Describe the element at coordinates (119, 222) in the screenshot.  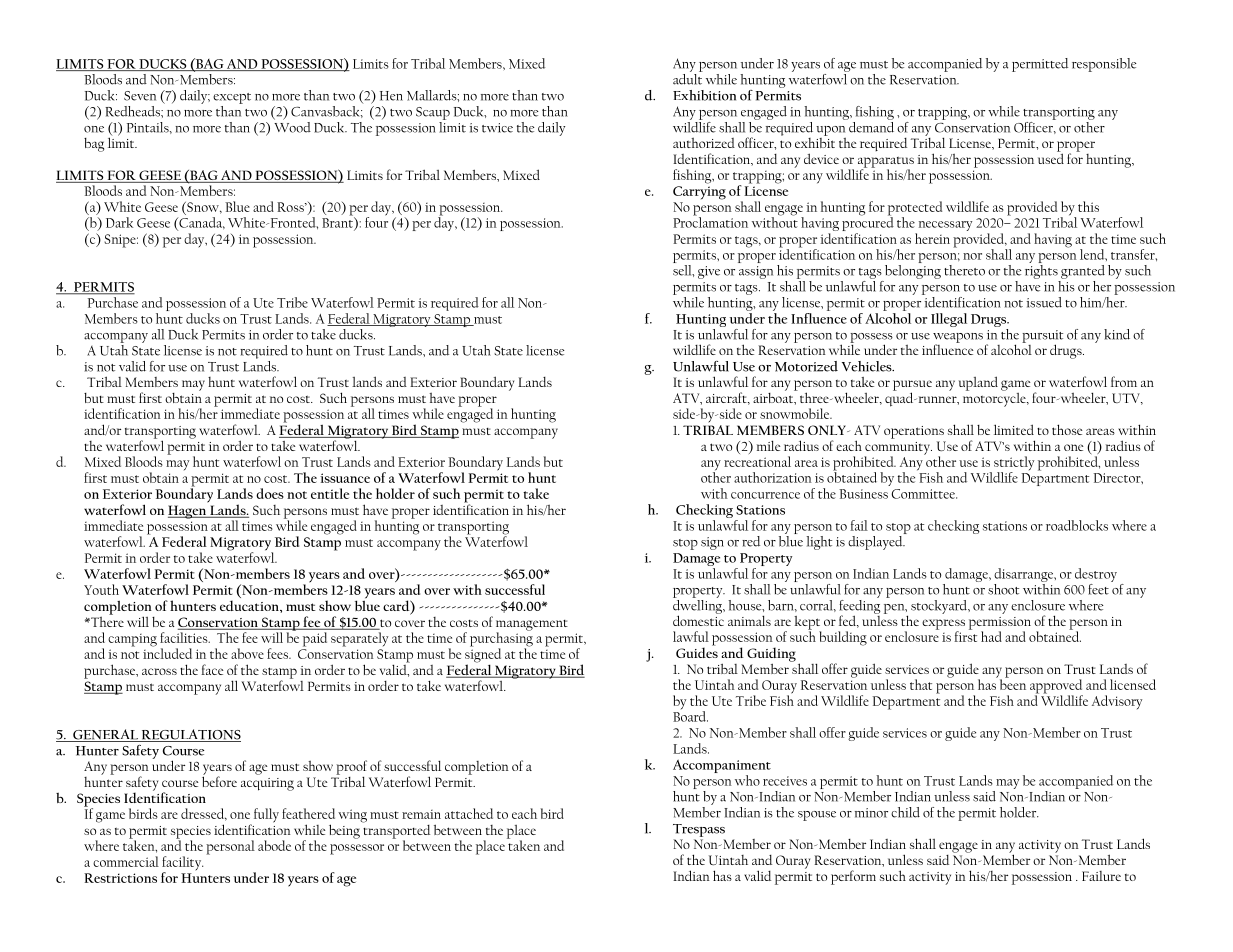
I see `Dark` at that location.
